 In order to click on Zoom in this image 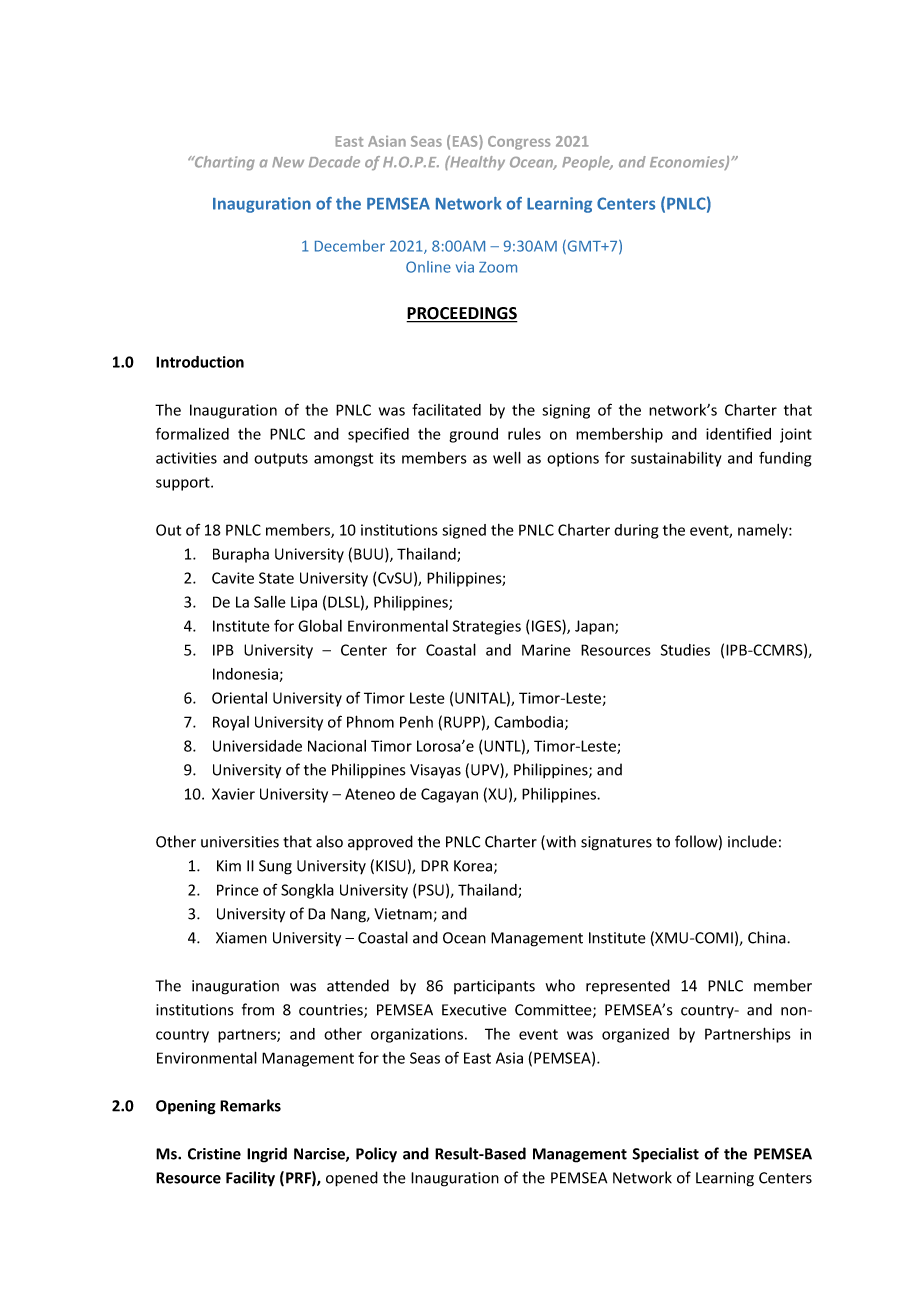, I will do `click(498, 267)`.
